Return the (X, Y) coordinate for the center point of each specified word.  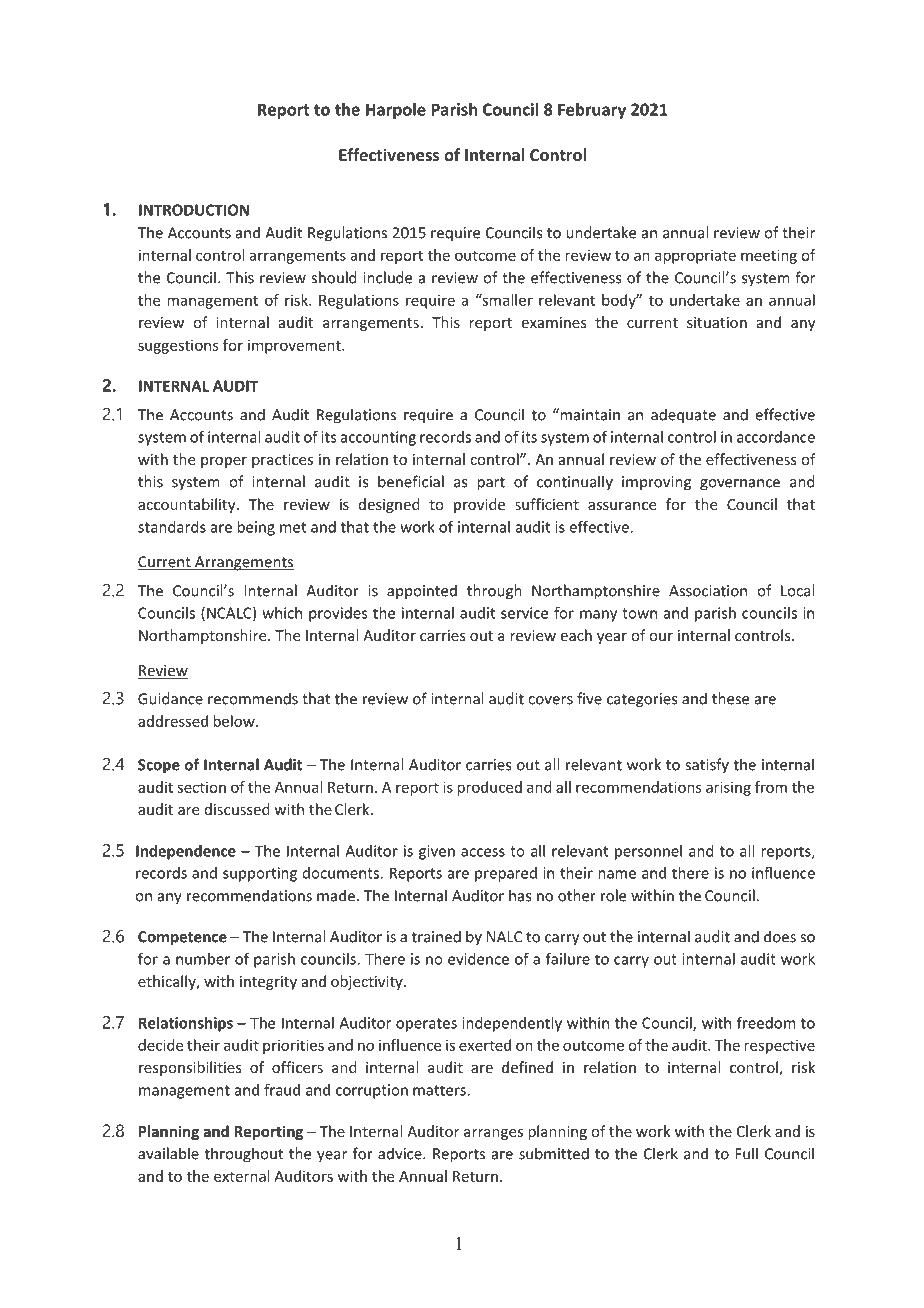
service (524, 613)
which (282, 613)
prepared (506, 874)
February (592, 111)
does (780, 936)
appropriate (695, 256)
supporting (260, 874)
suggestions (178, 346)
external (241, 1176)
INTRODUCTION (194, 210)
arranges (493, 1134)
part (491, 484)
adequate (683, 416)
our (661, 637)
